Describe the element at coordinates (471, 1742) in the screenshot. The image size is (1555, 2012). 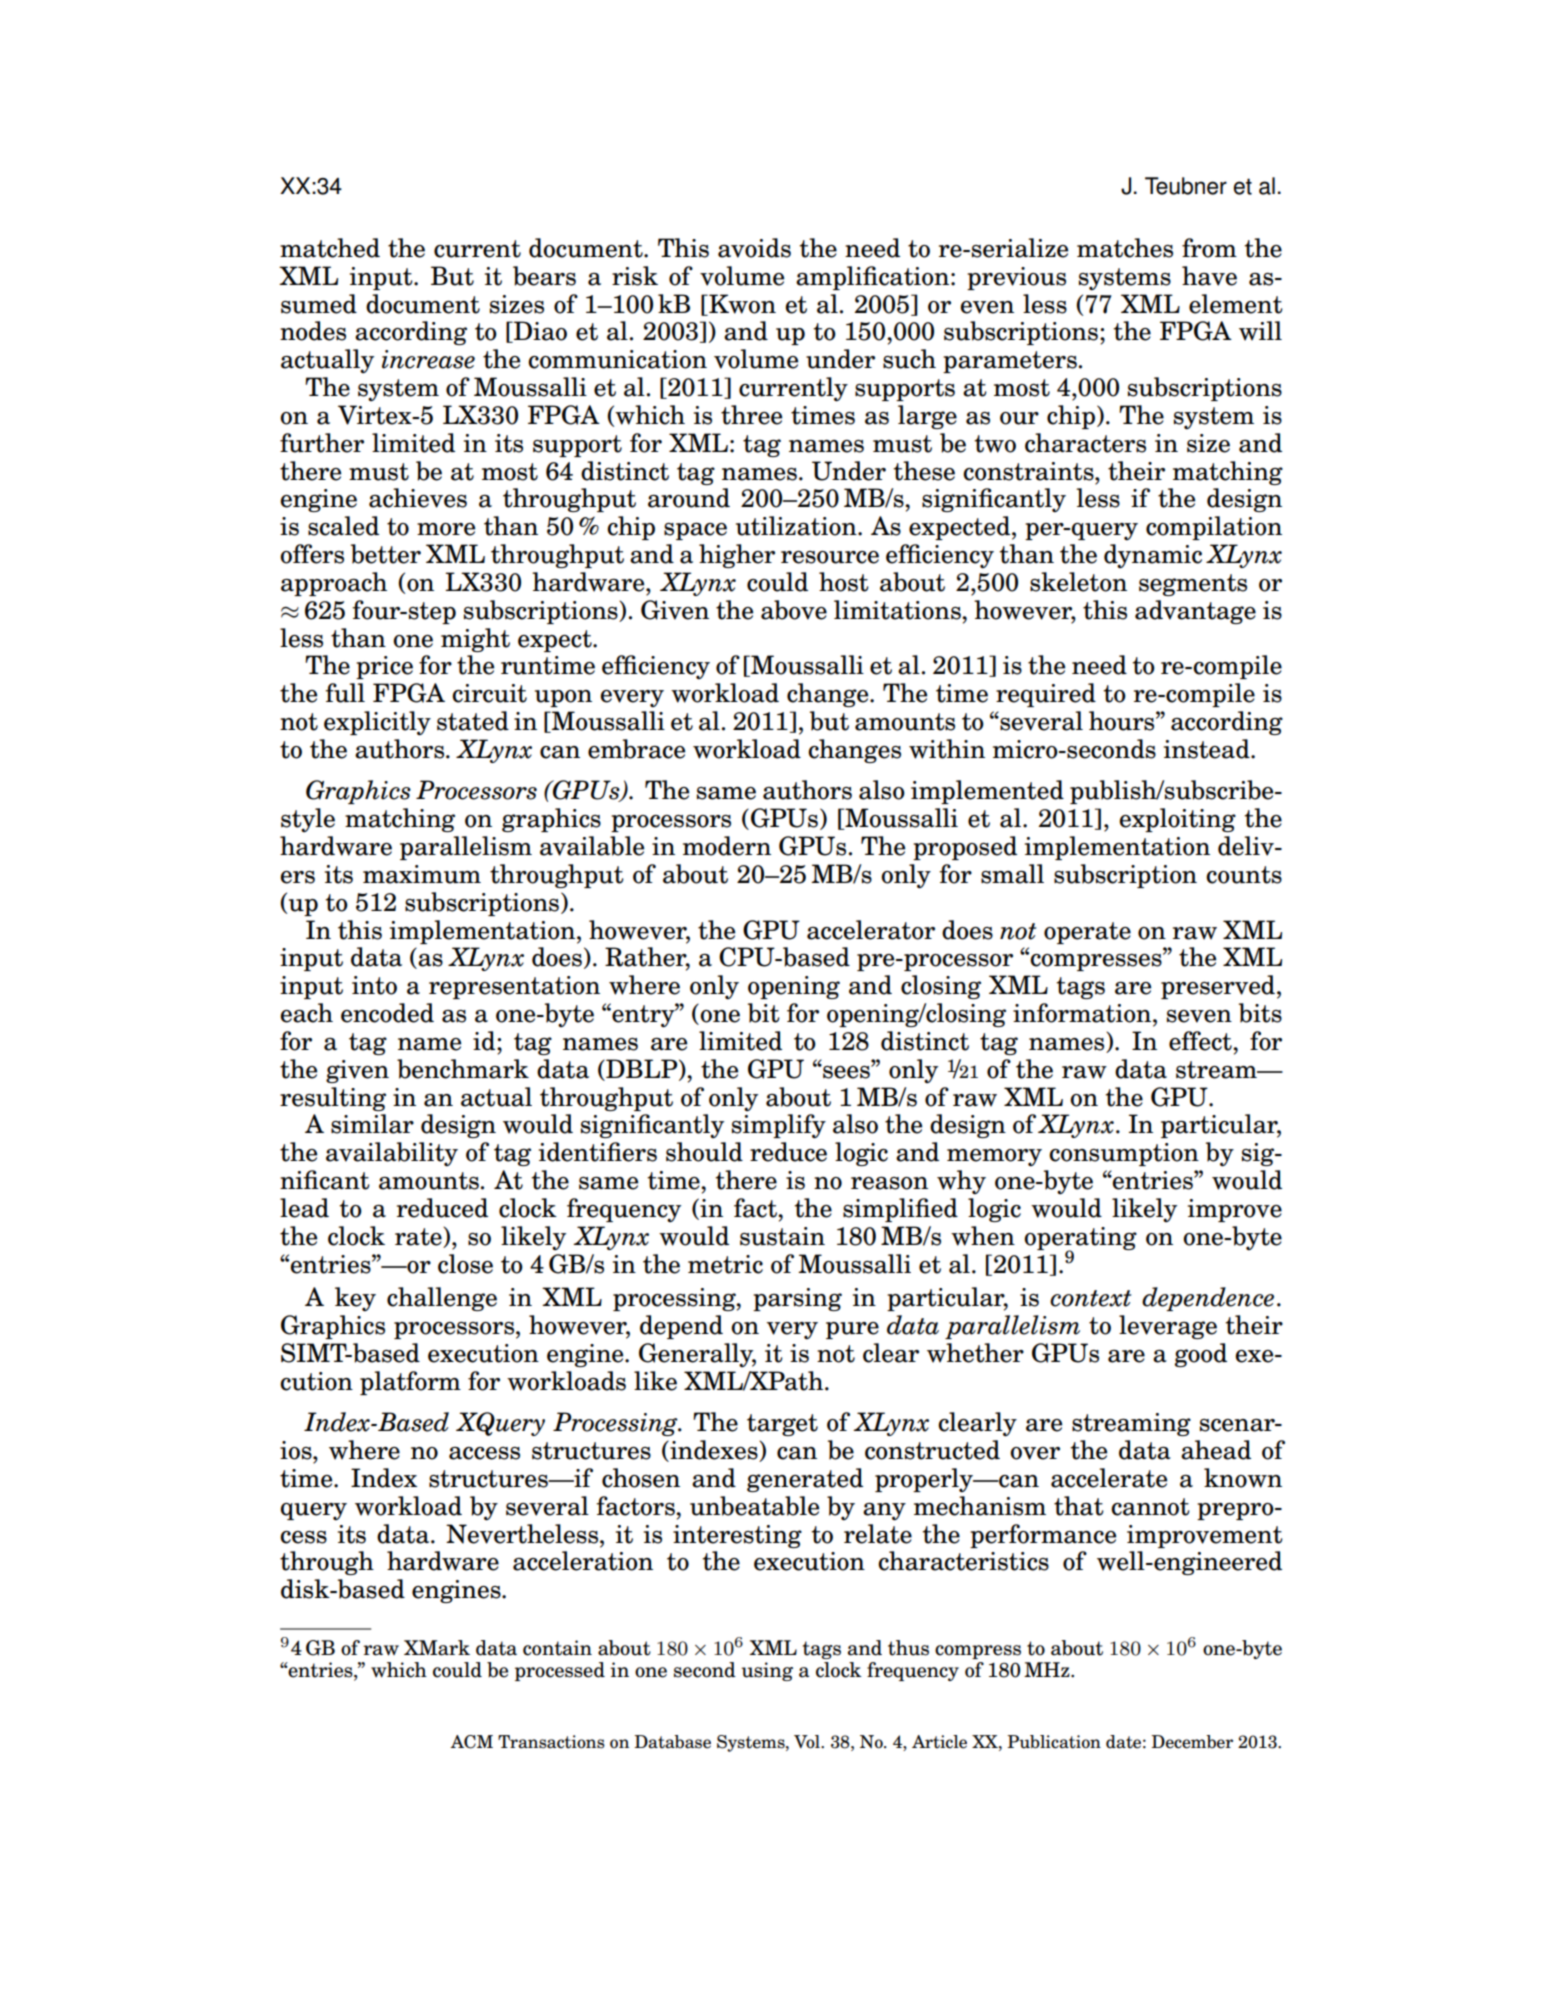
I see `ACM` at that location.
